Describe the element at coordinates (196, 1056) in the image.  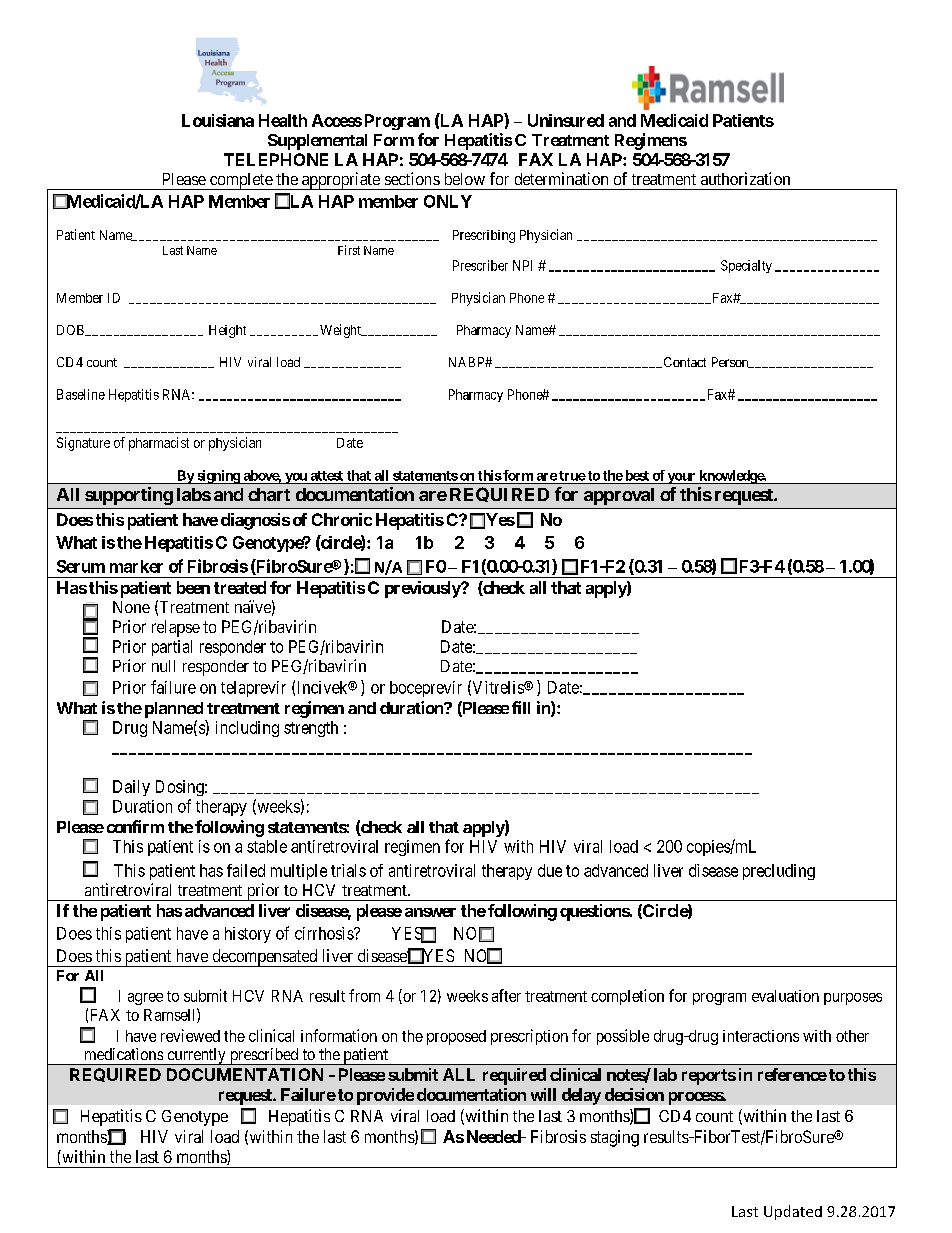
I see `currently` at that location.
